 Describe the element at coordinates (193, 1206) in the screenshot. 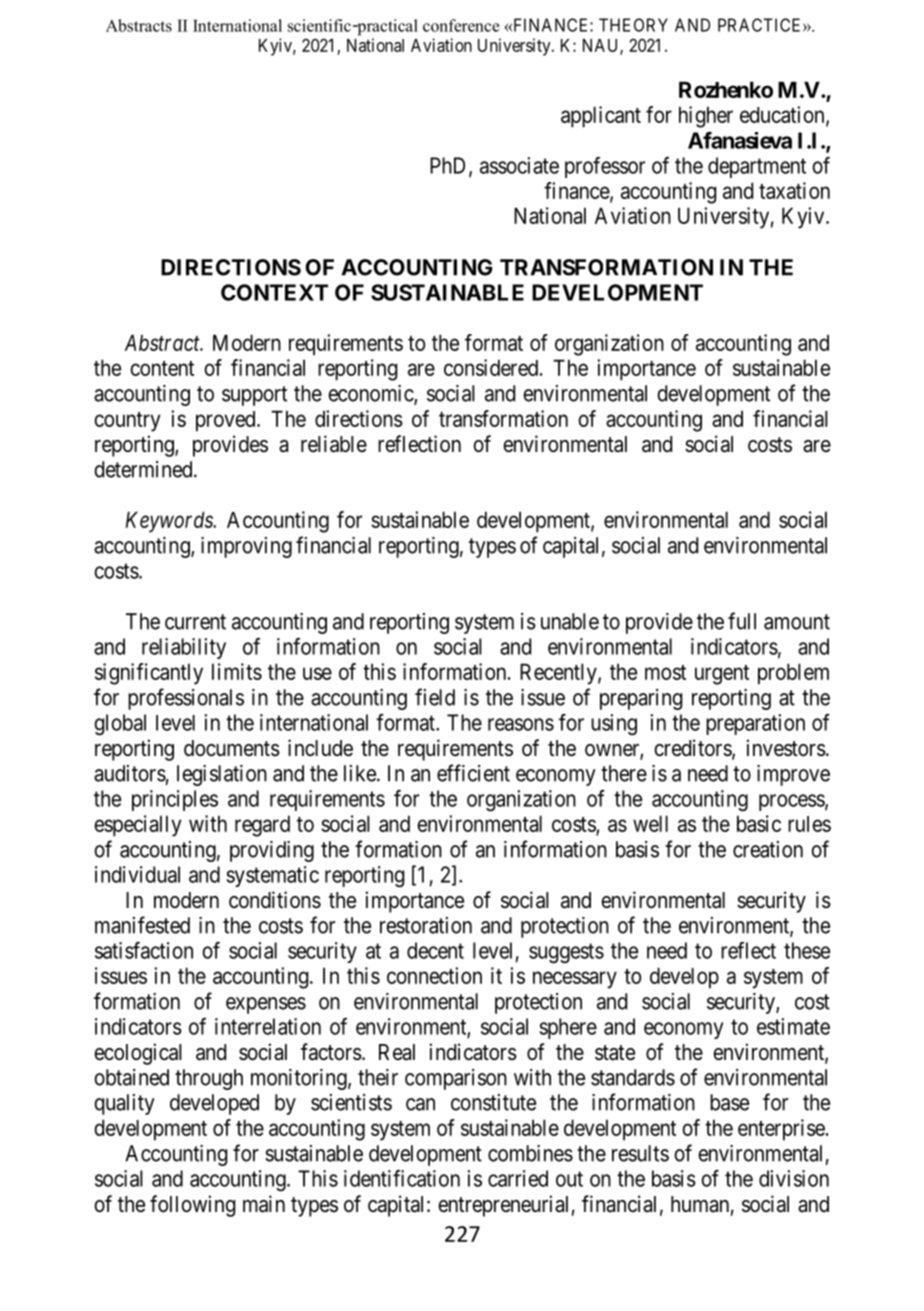

I see `following` at that location.
